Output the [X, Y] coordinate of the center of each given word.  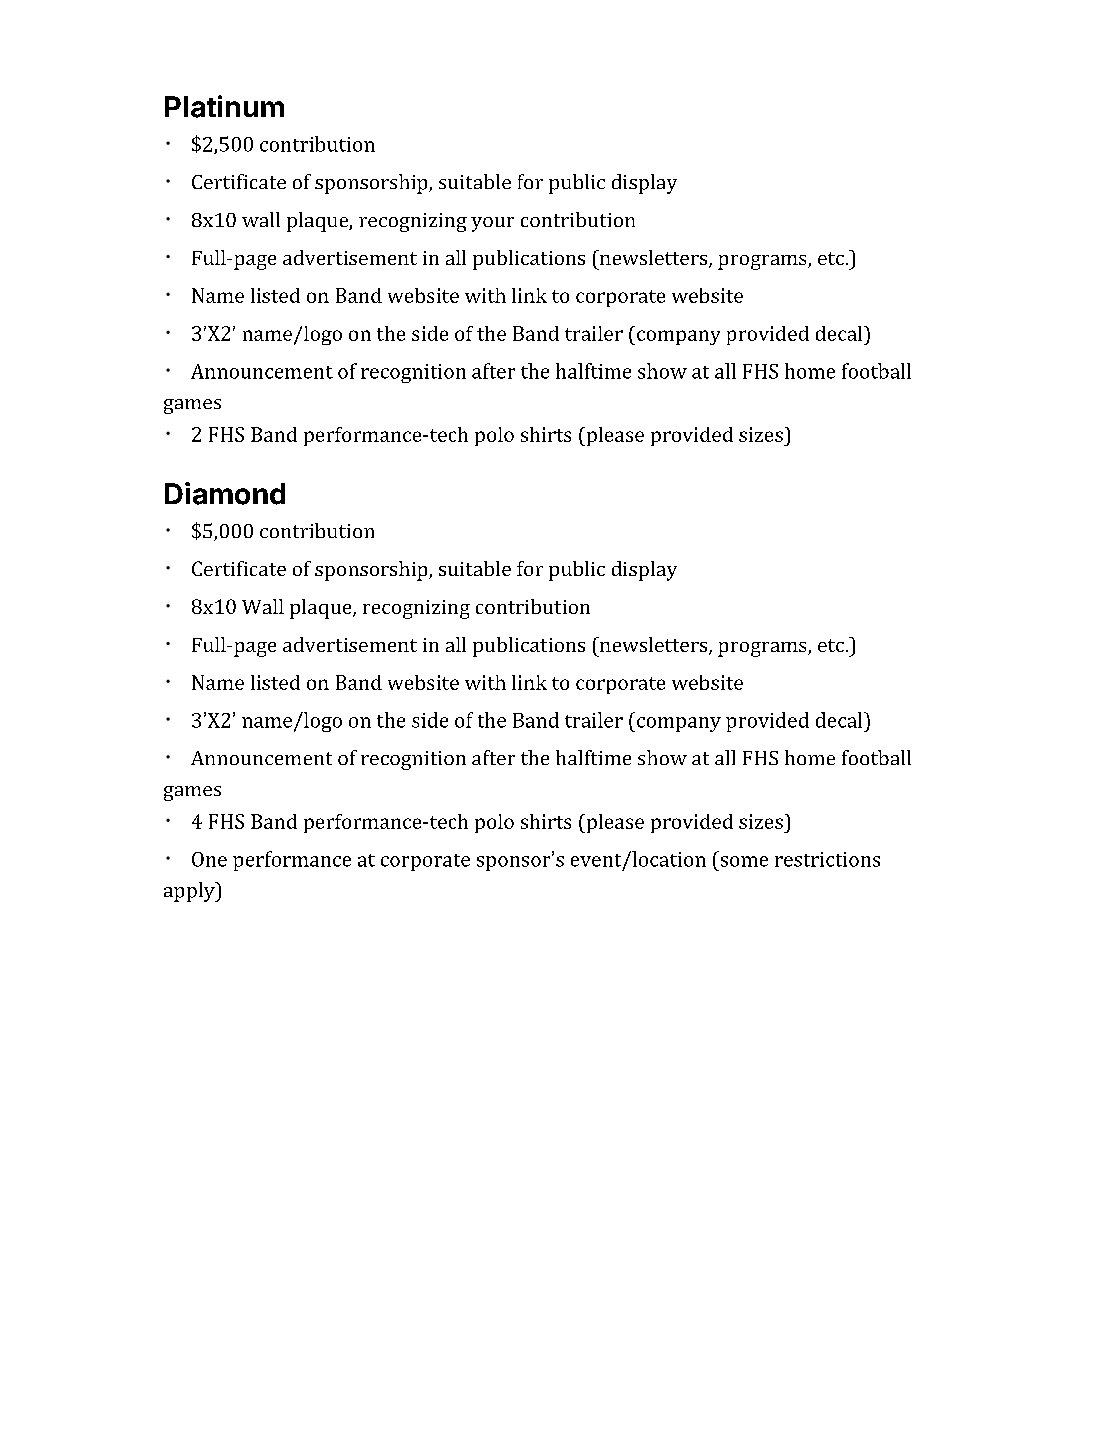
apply [190, 892]
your [492, 224]
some [744, 861]
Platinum [224, 106]
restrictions [827, 859]
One [209, 859]
